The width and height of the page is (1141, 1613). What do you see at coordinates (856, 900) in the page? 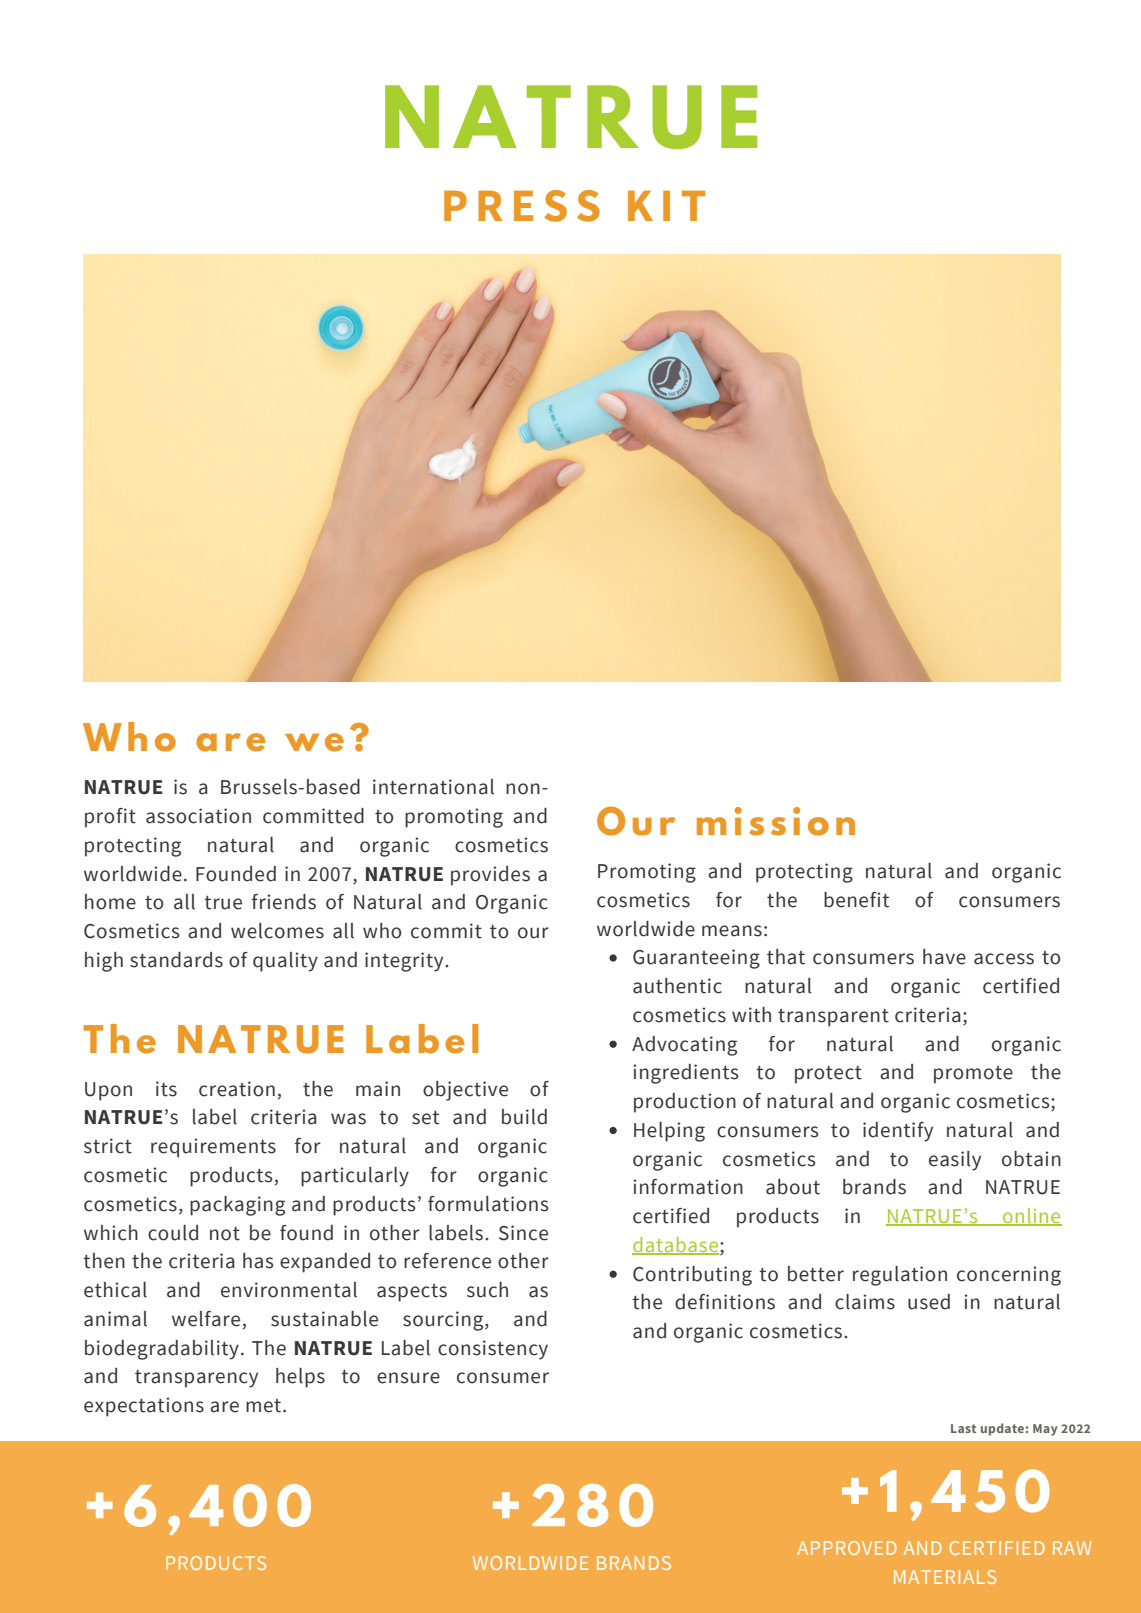
I see `benefit` at bounding box center [856, 900].
